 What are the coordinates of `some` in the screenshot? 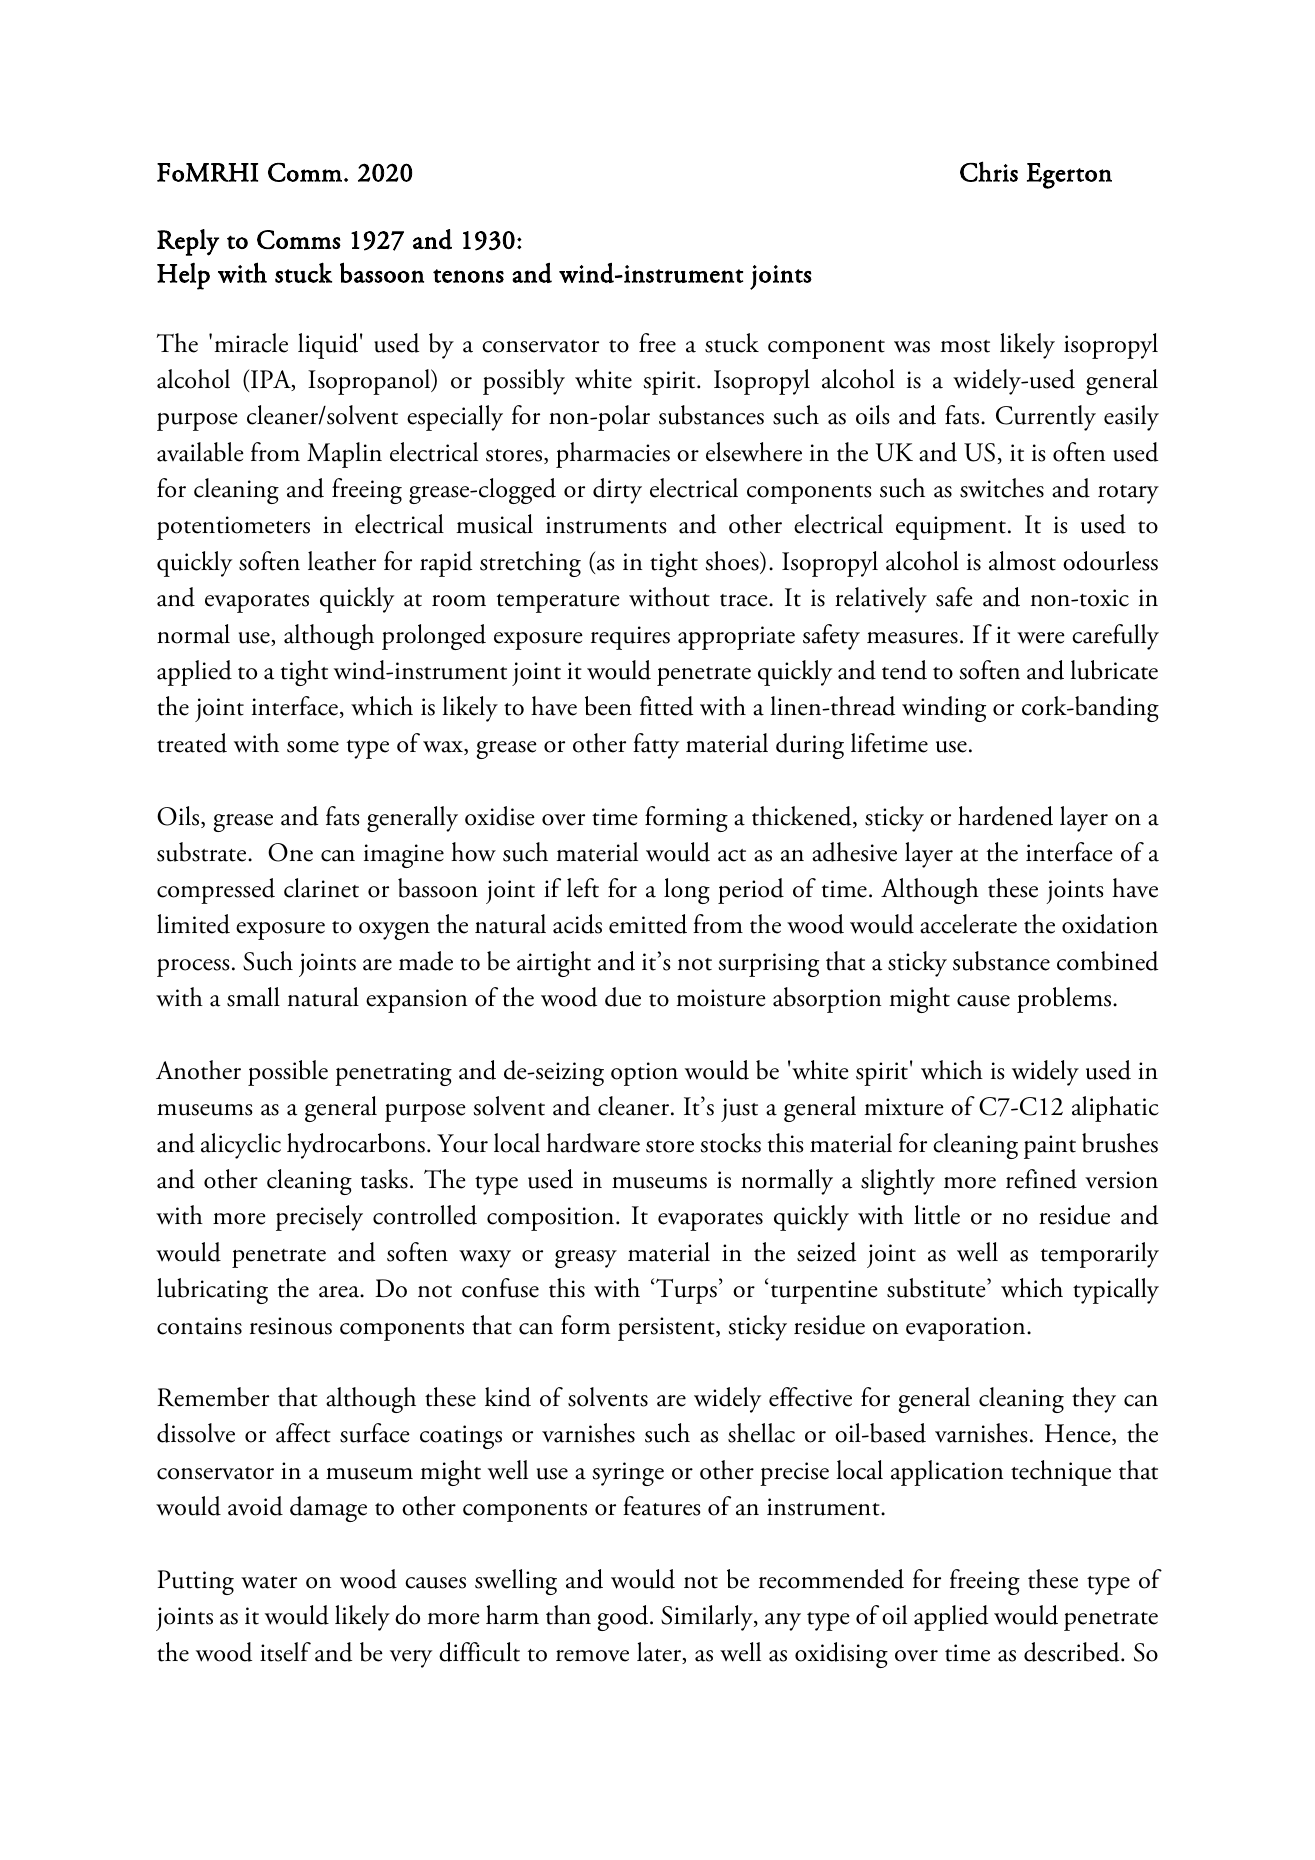 It's located at (313, 747).
